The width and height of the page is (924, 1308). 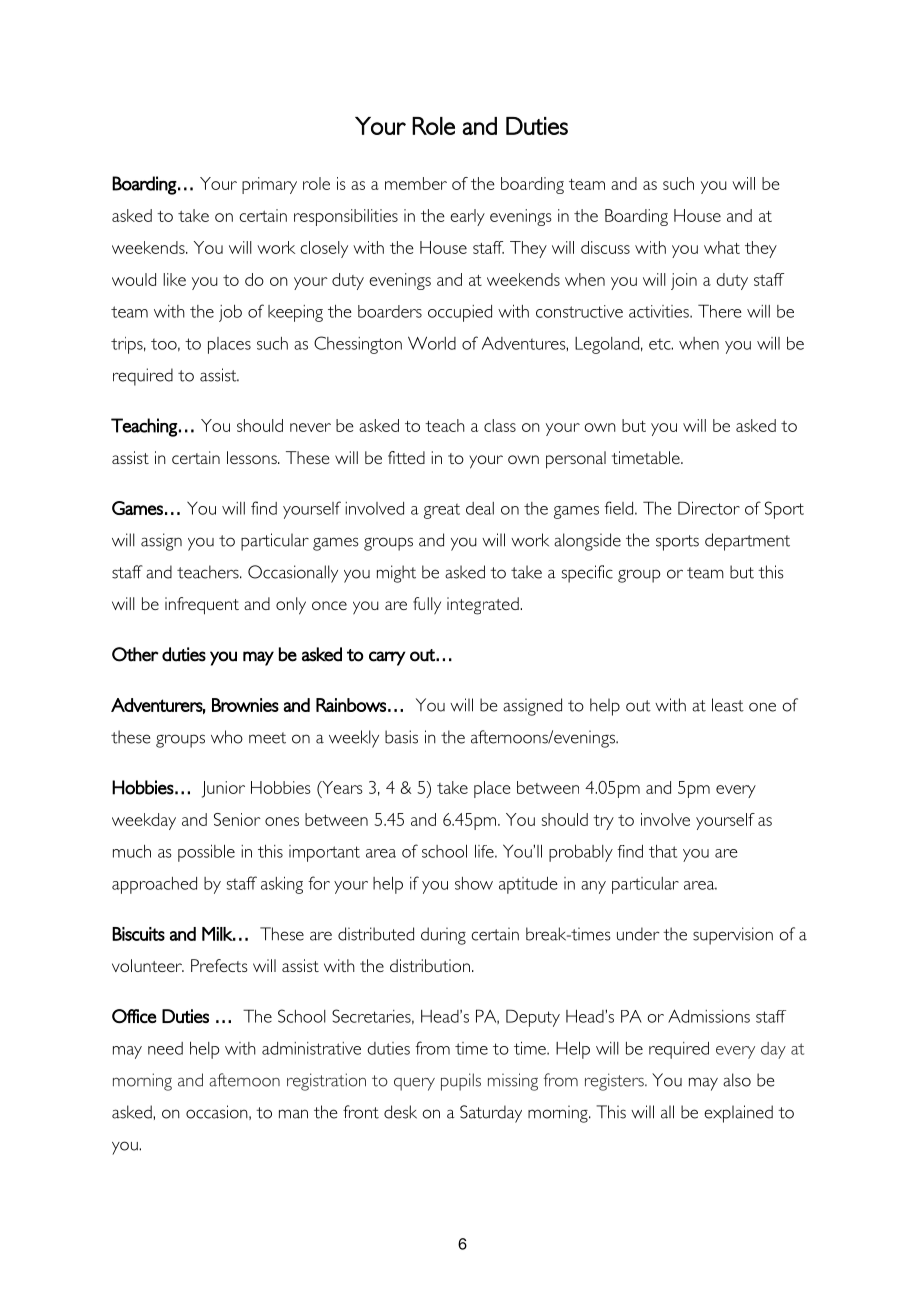 I want to click on primary, so click(x=269, y=185).
